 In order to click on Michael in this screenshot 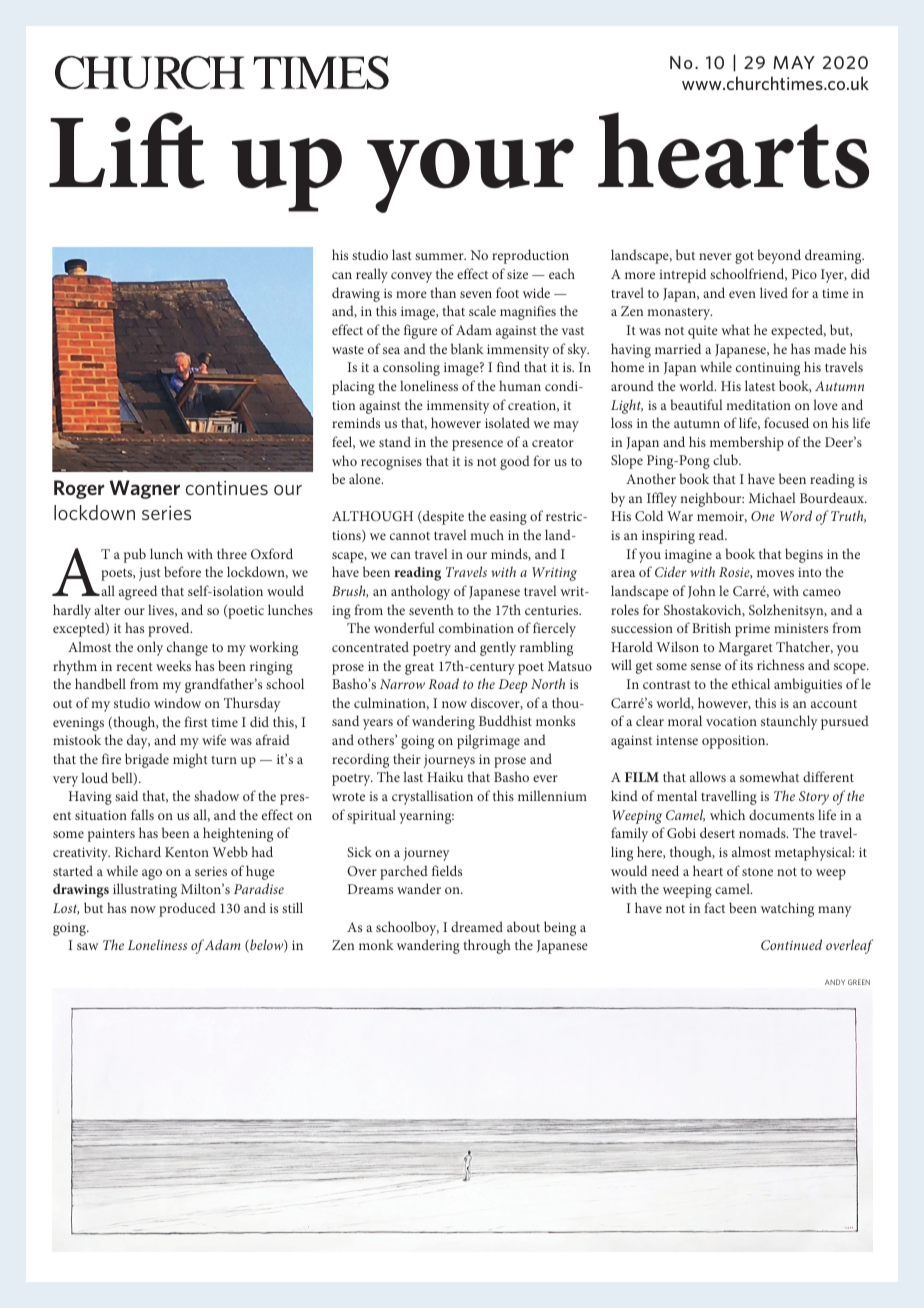, I will do `click(772, 497)`.
